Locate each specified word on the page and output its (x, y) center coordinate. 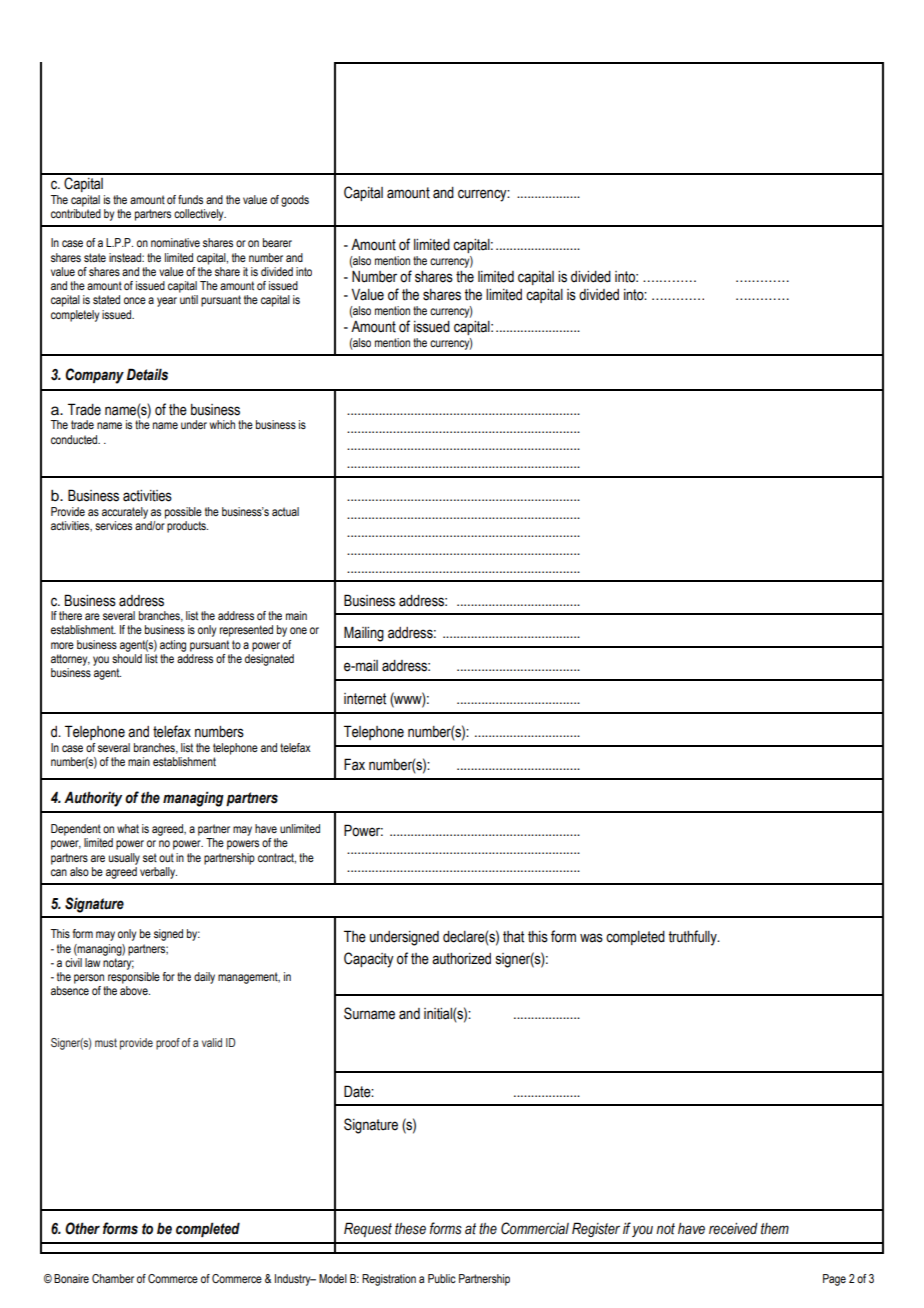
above (135, 990)
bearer (277, 242)
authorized (461, 959)
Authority (93, 799)
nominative (175, 242)
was (591, 938)
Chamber (113, 1278)
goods (295, 201)
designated (269, 660)
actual (285, 511)
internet (365, 699)
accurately (125, 513)
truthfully (693, 938)
